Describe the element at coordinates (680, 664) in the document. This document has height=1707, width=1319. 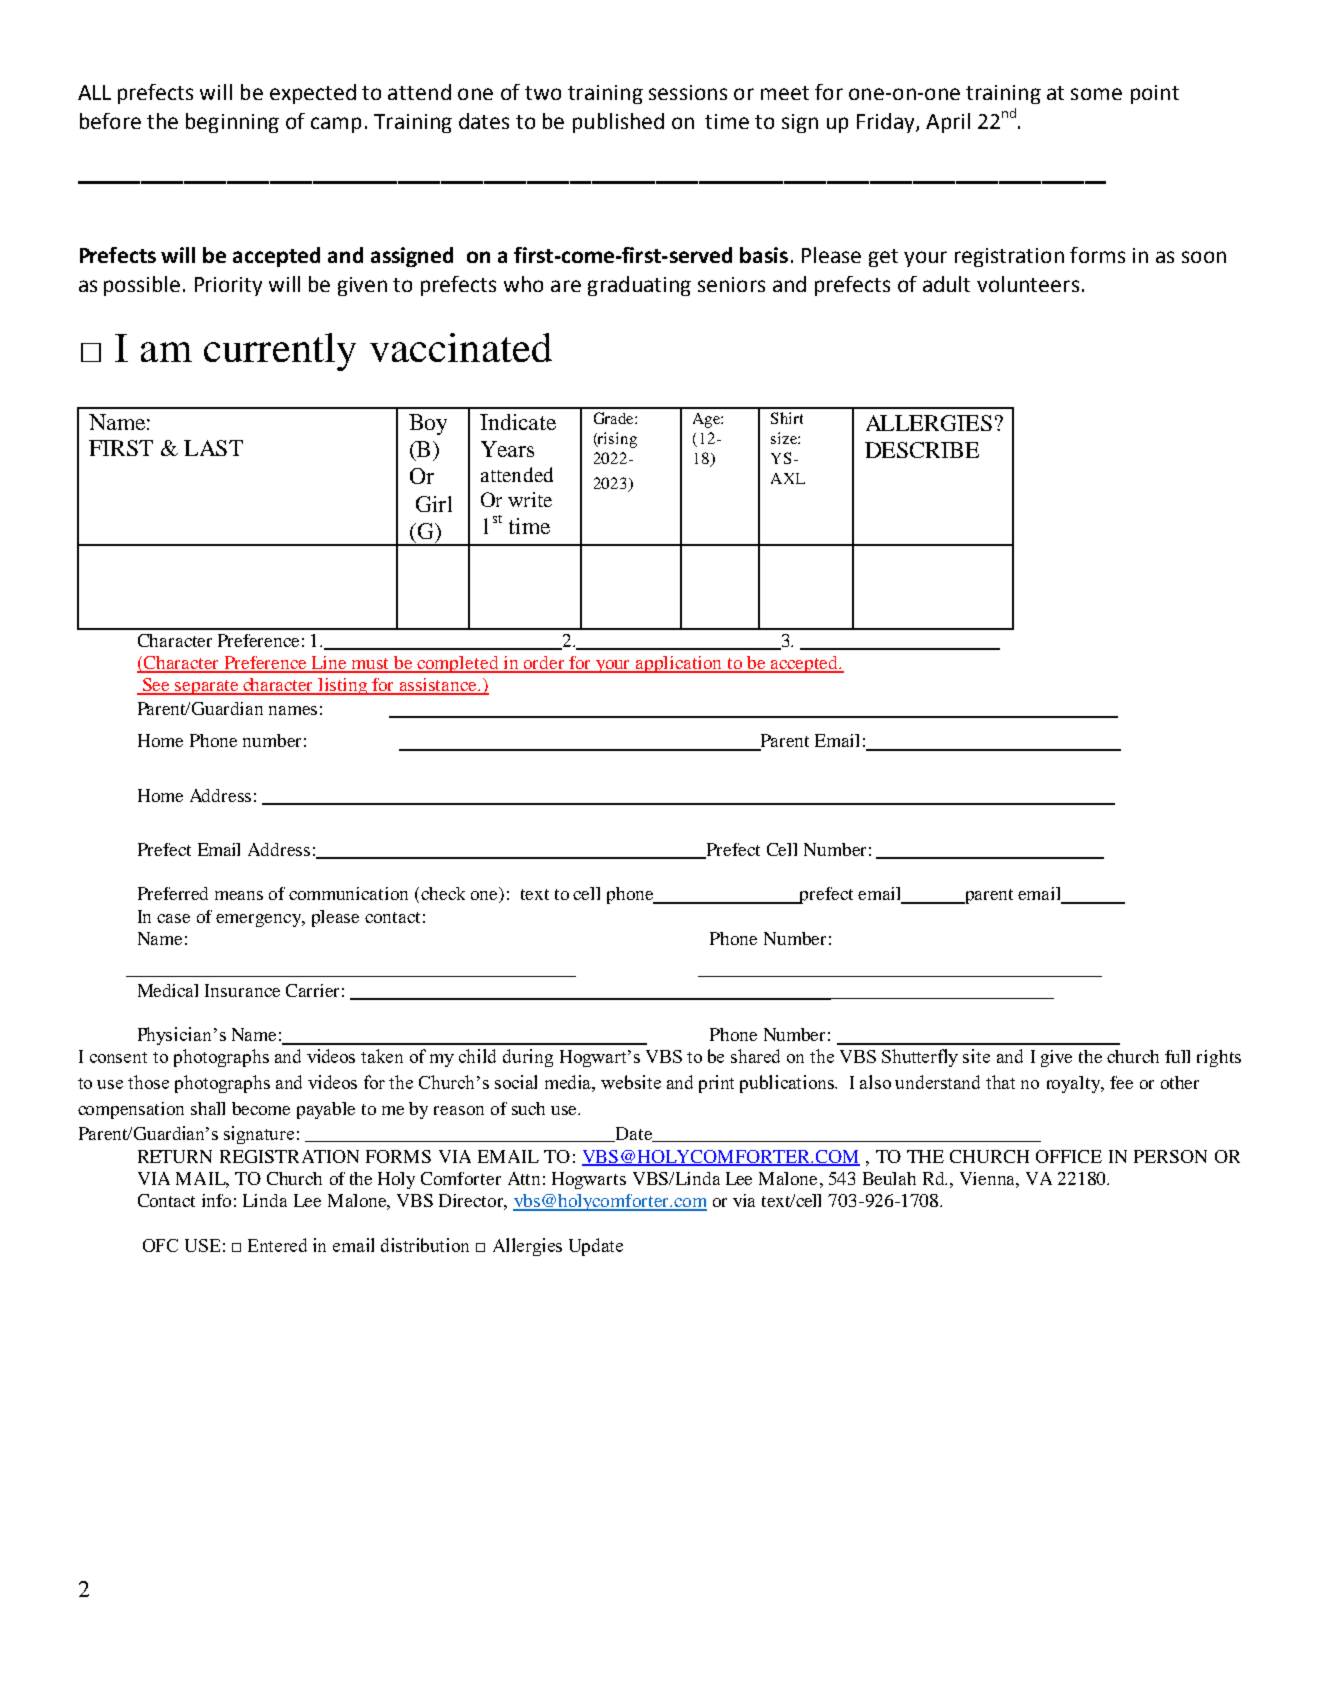
I see `application` at that location.
